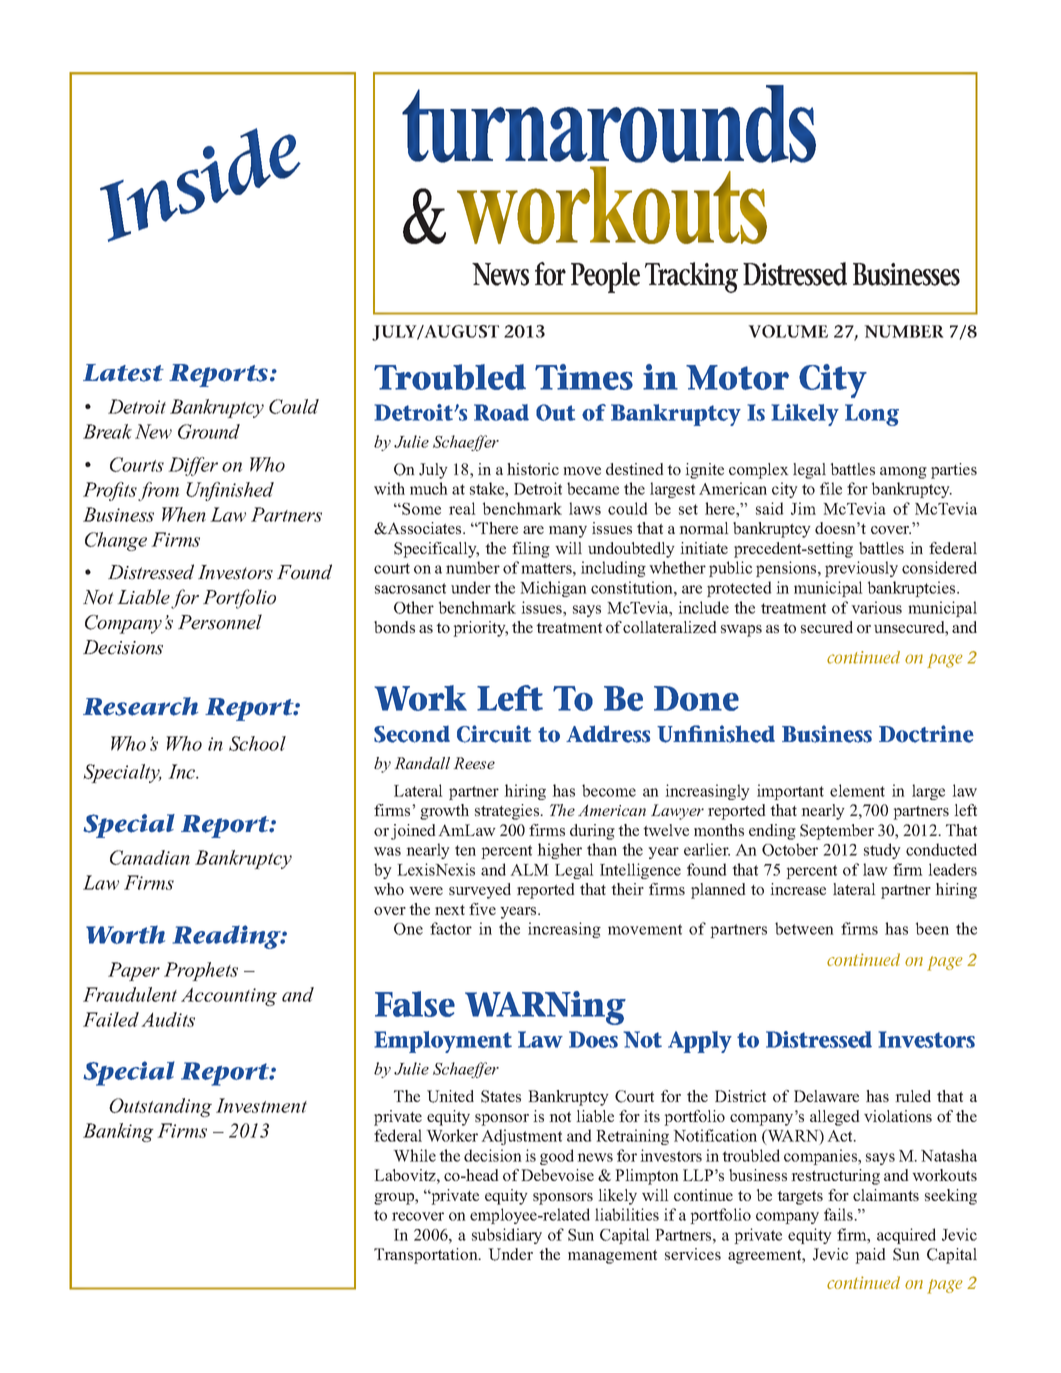  What do you see at coordinates (691, 277) in the screenshot?
I see `Tracking` at bounding box center [691, 277].
